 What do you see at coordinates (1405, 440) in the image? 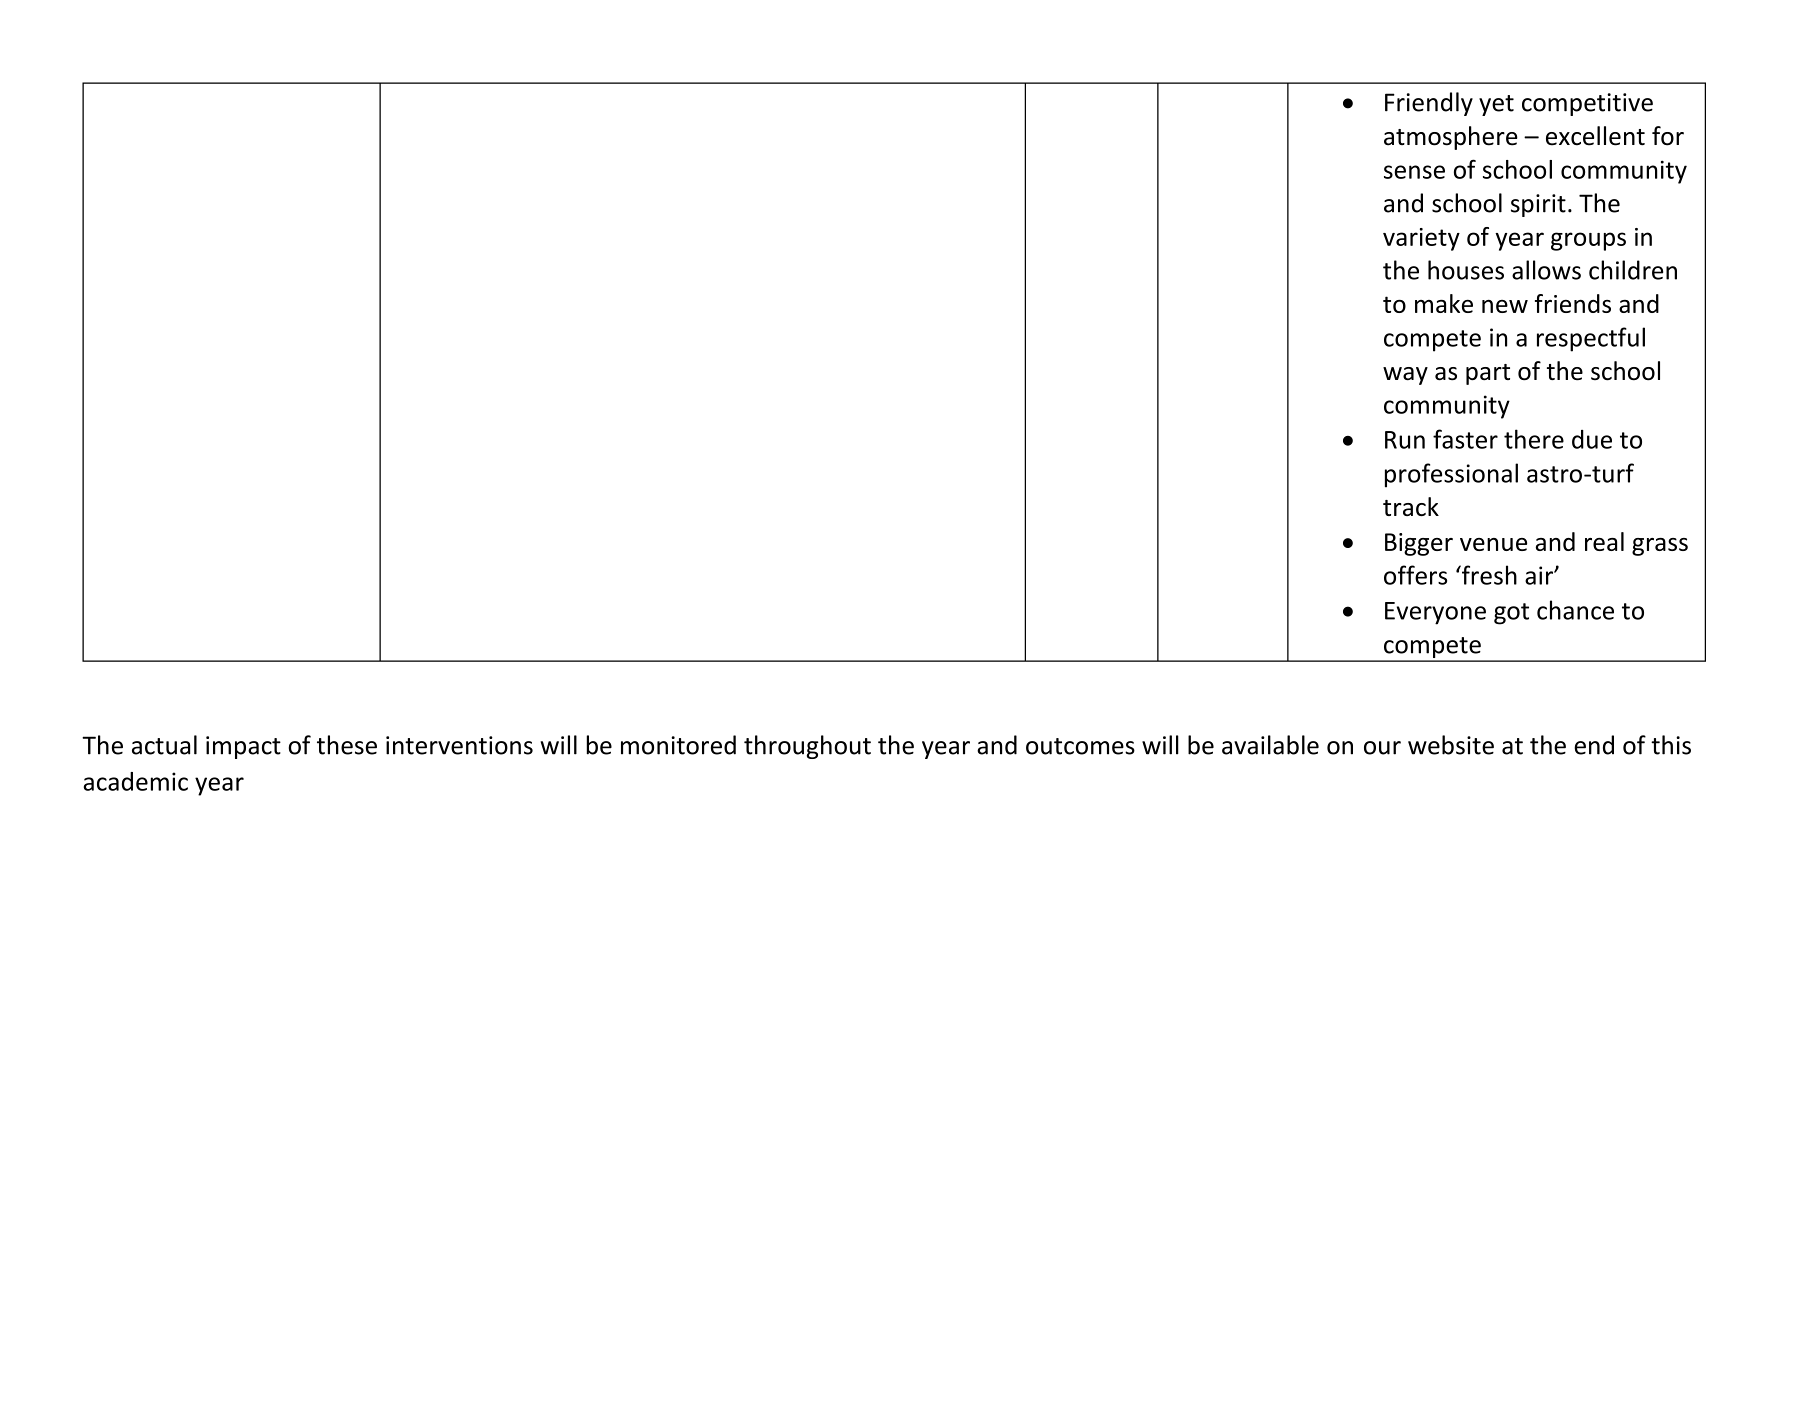
I see `Run` at bounding box center [1405, 440].
